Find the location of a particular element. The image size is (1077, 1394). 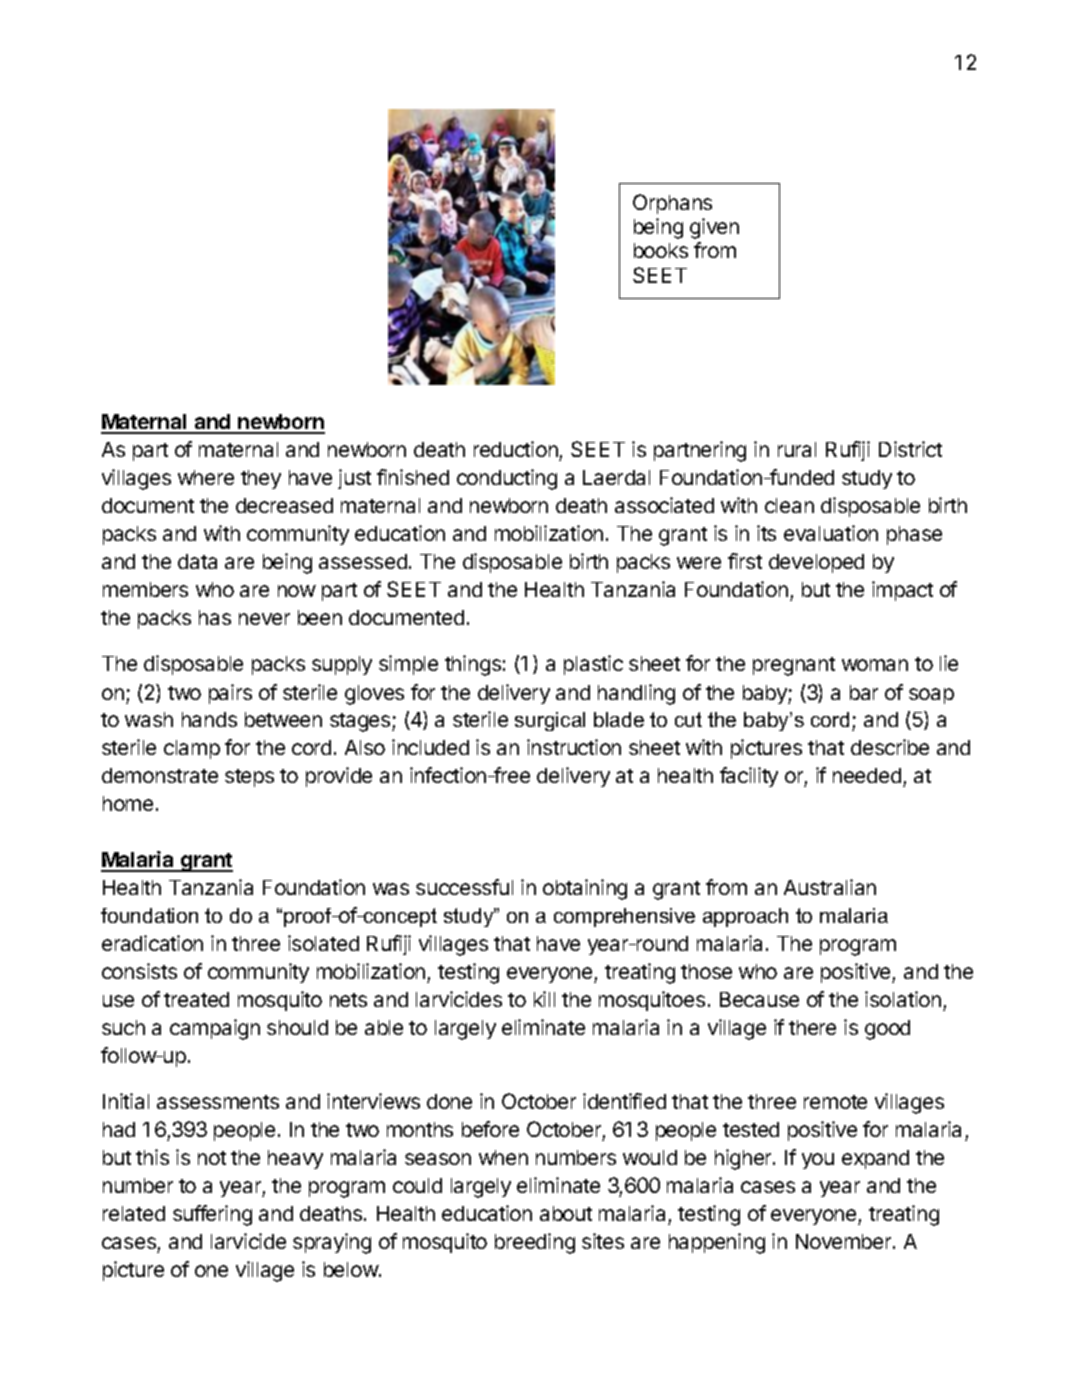

kill is located at coordinates (544, 999).
